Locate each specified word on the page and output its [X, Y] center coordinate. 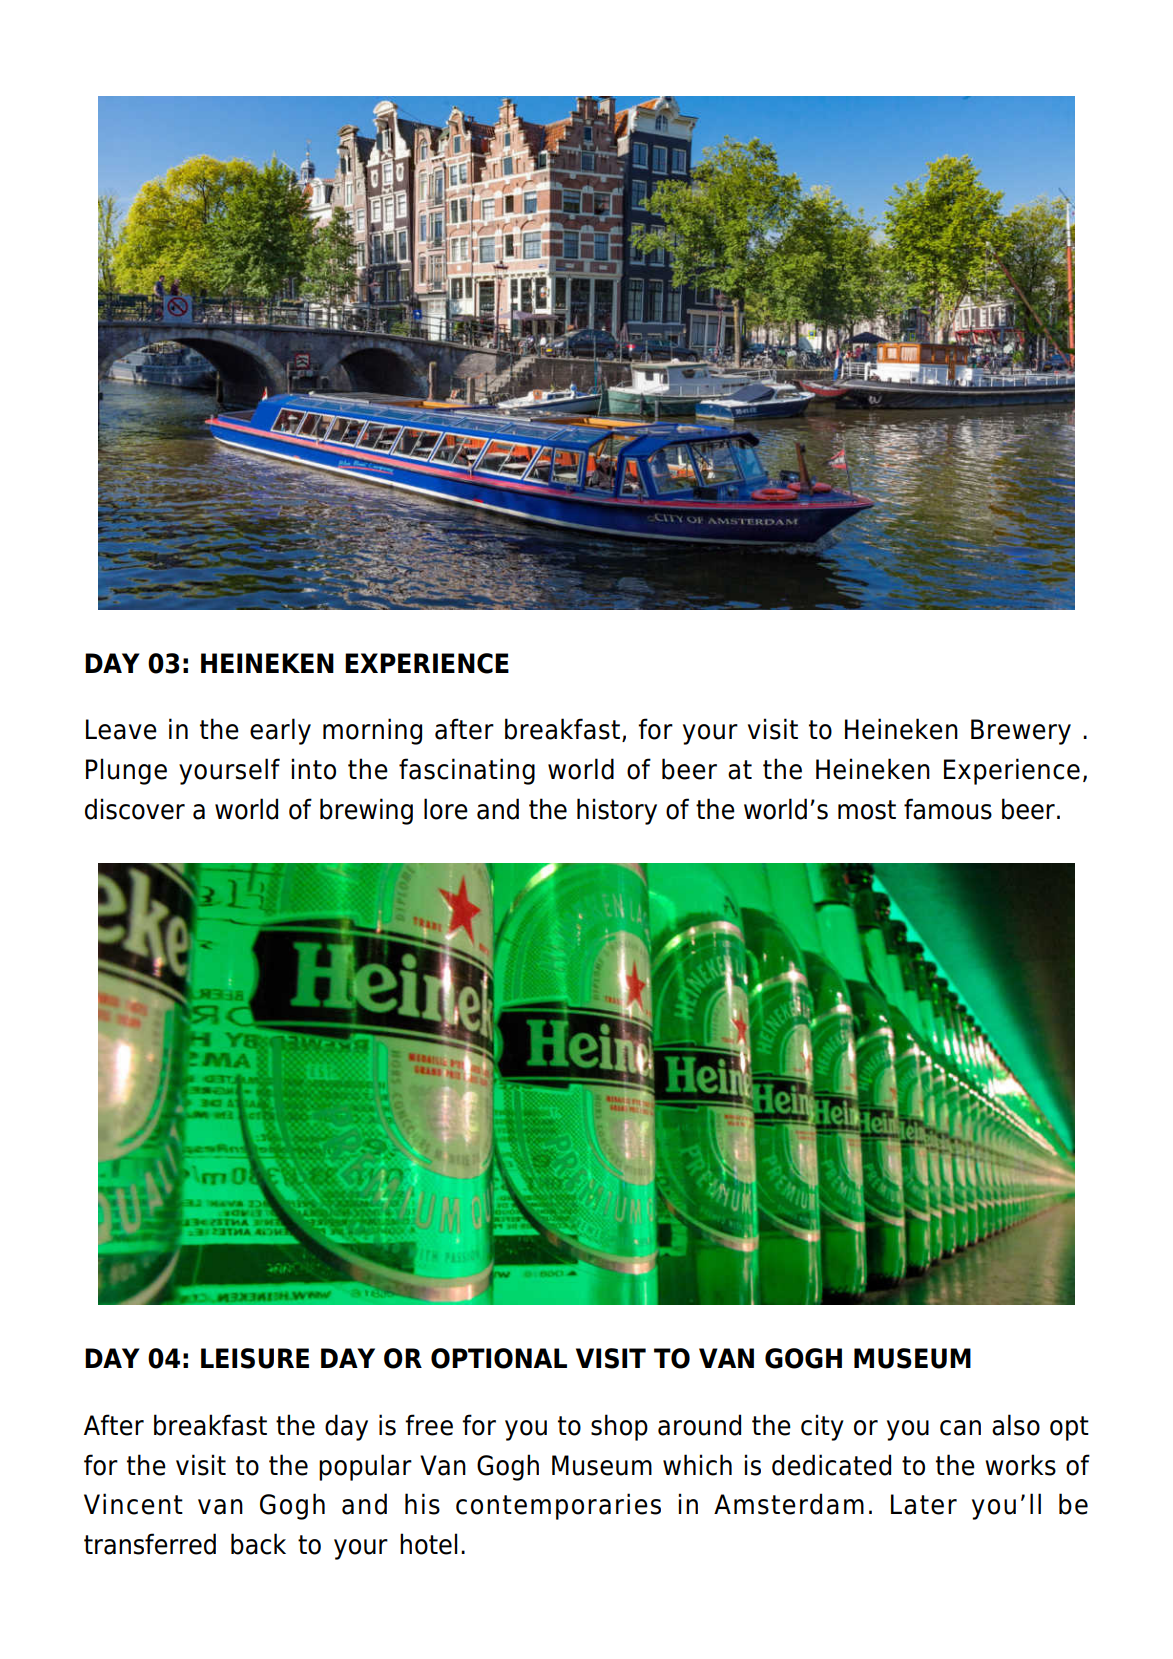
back [258, 1544]
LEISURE [255, 1358]
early [280, 731]
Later [924, 1504]
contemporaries [558, 1506]
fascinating [467, 771]
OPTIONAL [499, 1358]
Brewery [1021, 732]
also [1016, 1425]
